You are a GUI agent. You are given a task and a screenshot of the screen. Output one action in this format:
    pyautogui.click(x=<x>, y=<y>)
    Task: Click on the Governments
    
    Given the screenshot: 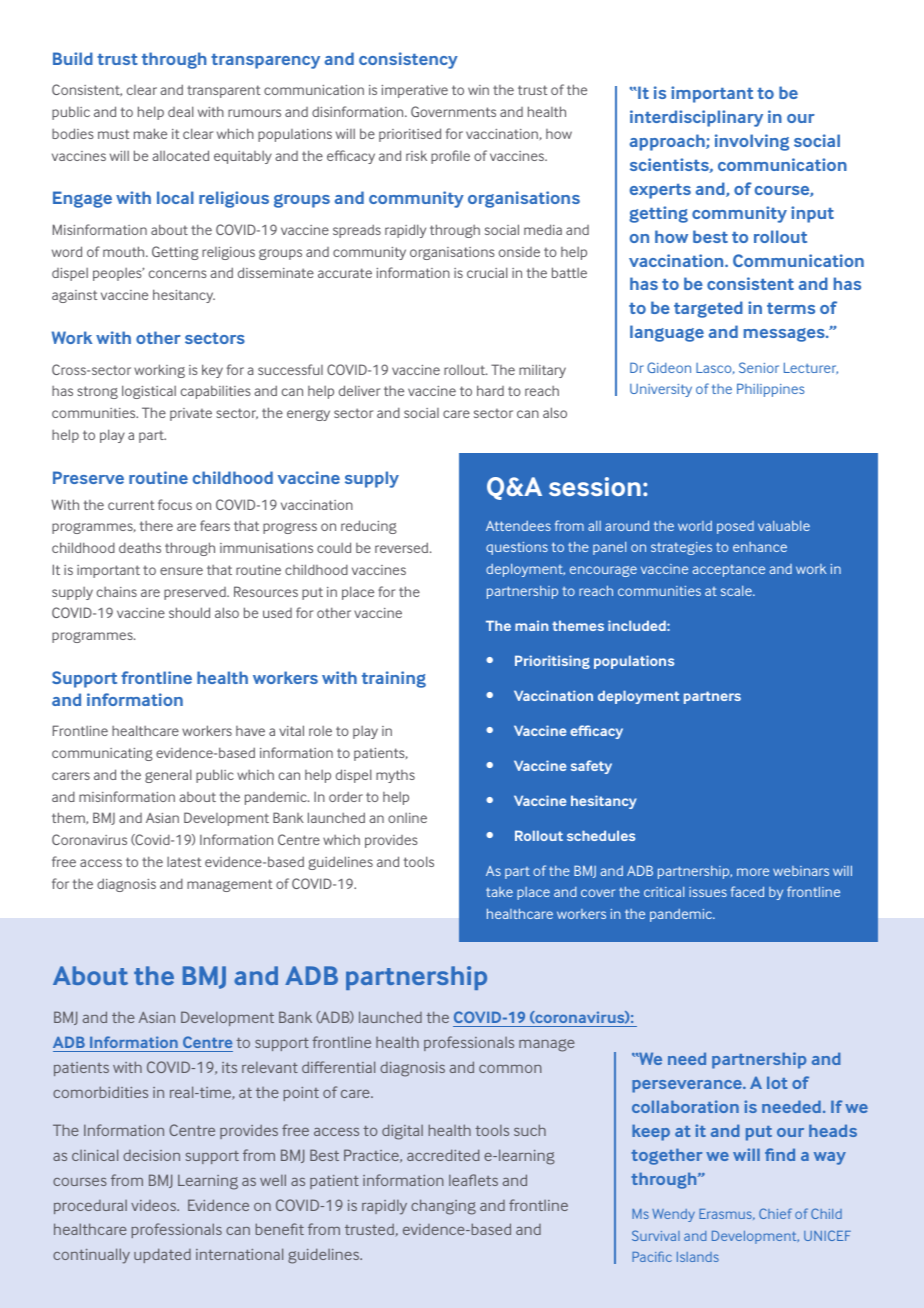 What is the action you would take?
    pyautogui.click(x=453, y=111)
